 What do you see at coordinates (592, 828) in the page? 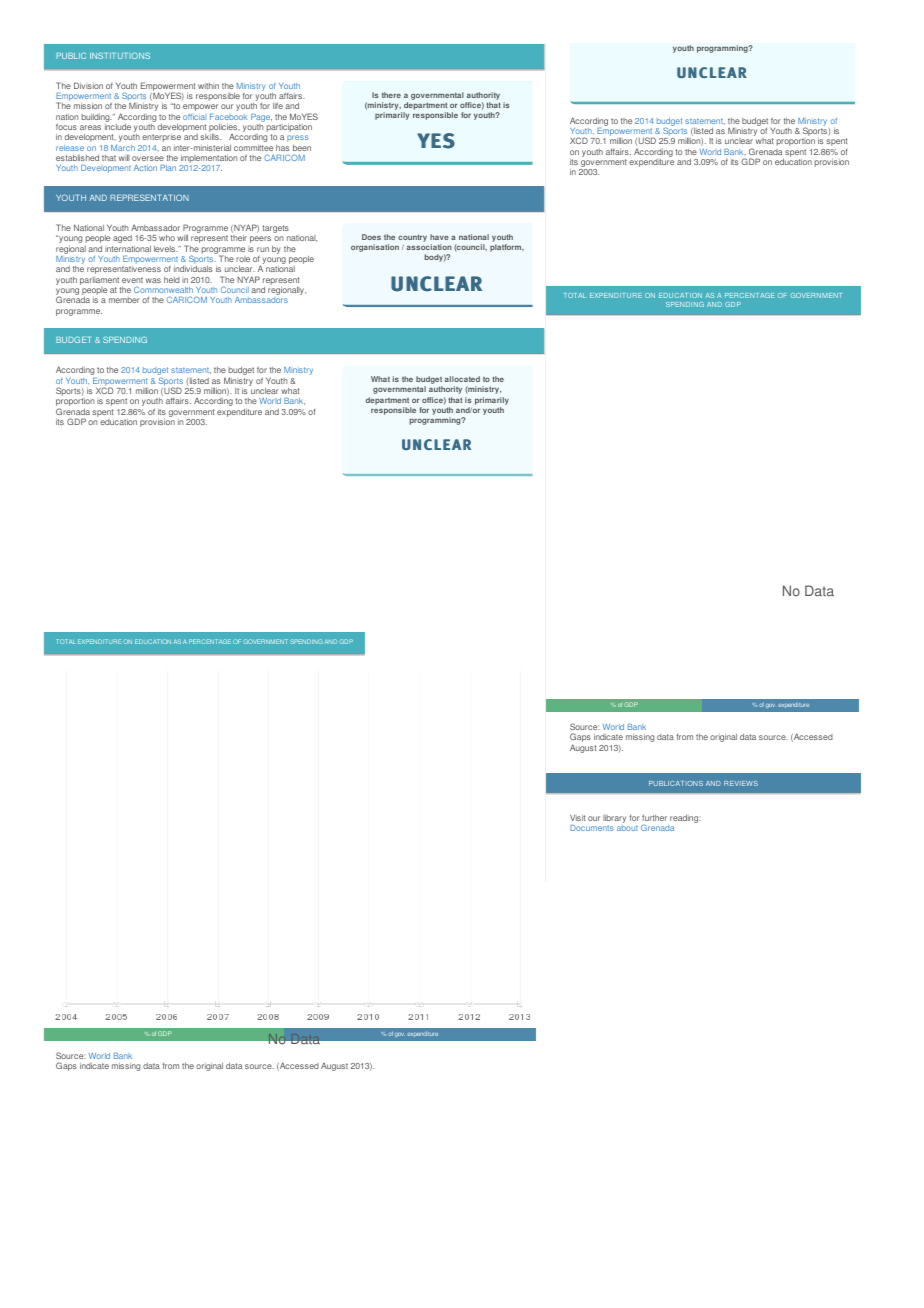
I see `Documents` at bounding box center [592, 828].
